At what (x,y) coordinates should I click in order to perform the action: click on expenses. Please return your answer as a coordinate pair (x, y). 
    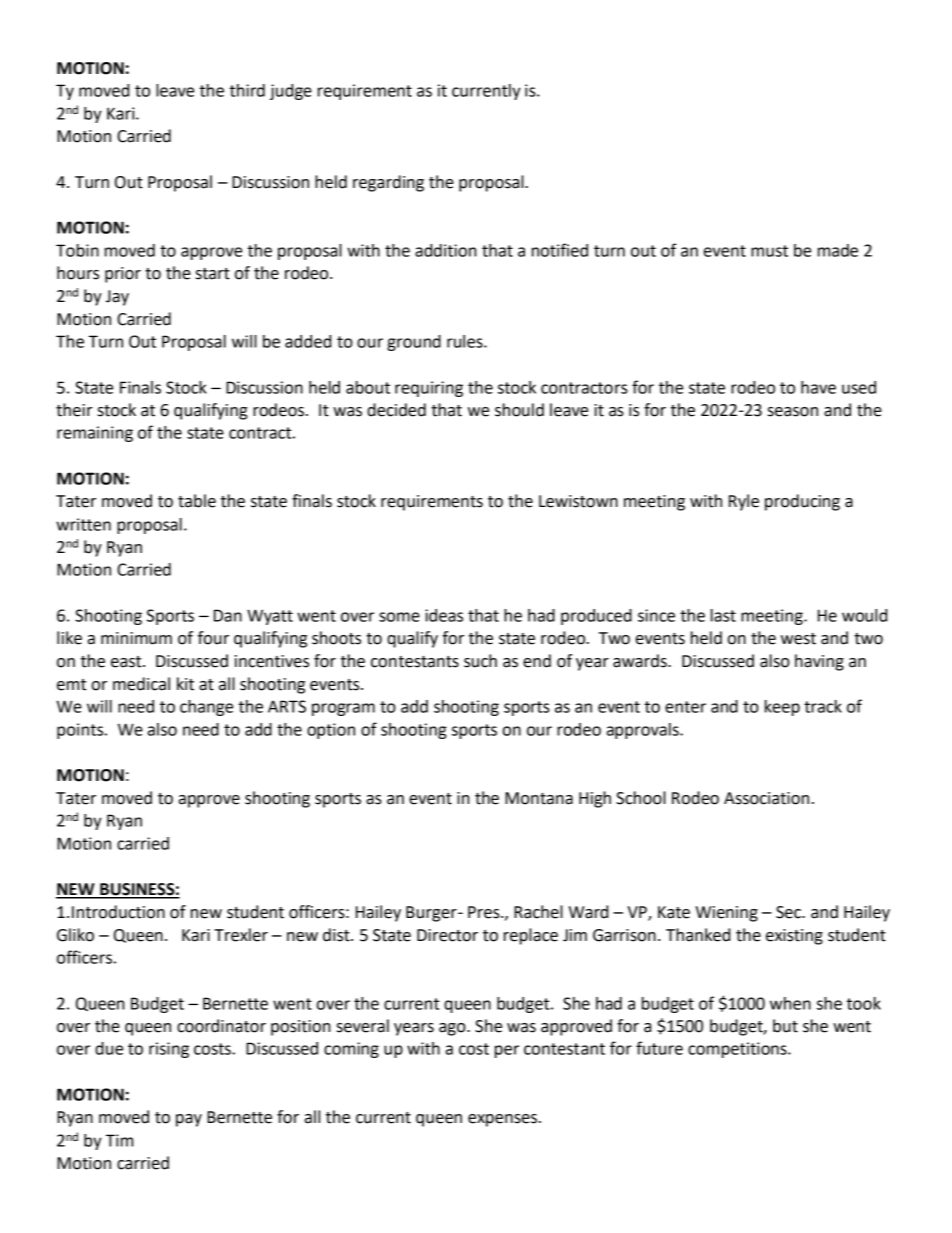
    Looking at the image, I should click on (504, 1120).
